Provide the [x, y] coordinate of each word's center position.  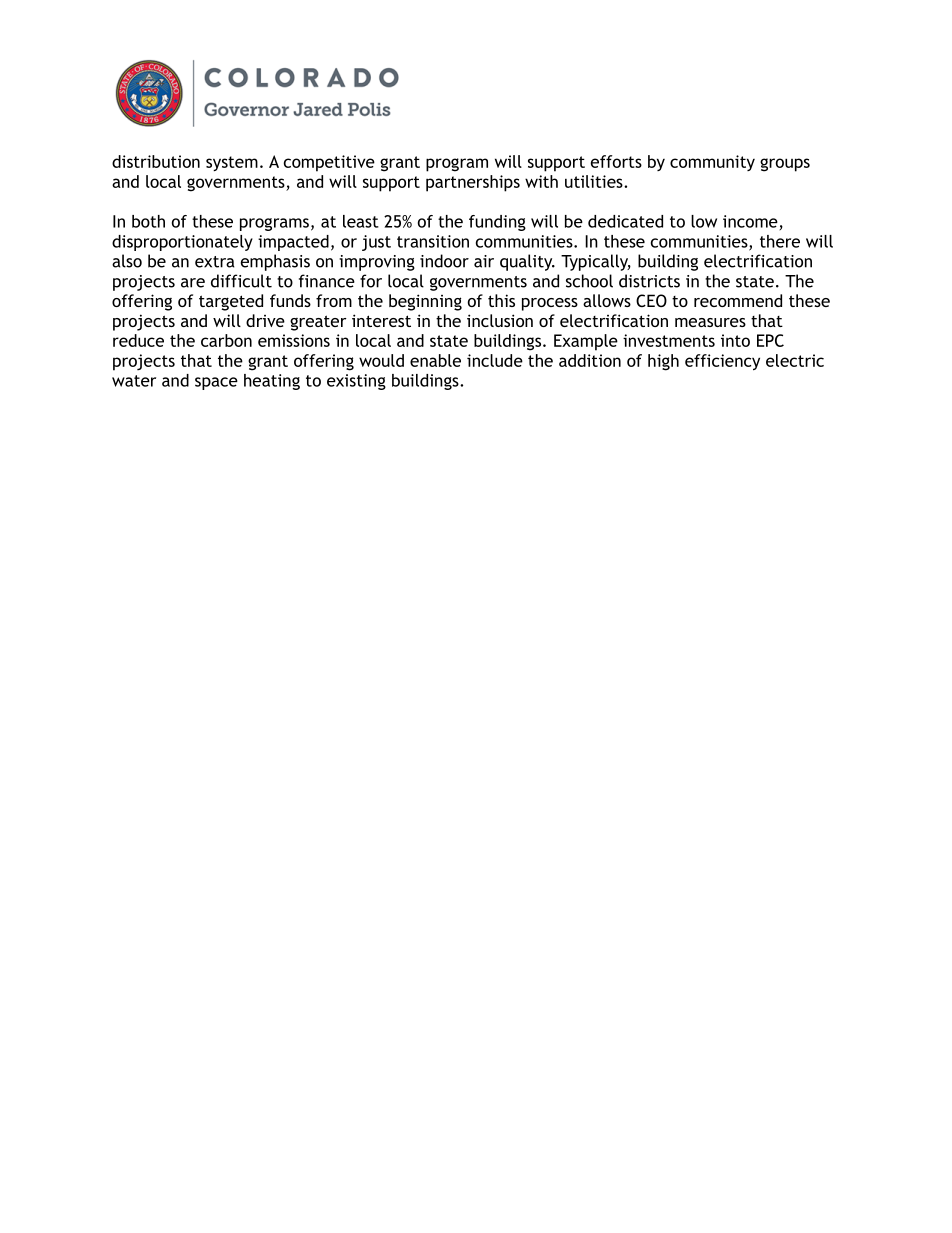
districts [649, 281]
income [750, 221]
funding [497, 223]
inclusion [500, 320]
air [484, 261]
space [216, 383]
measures [710, 322]
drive [265, 320]
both [148, 221]
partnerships [473, 183]
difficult [241, 281]
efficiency [722, 362]
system [232, 163]
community [712, 163]
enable [435, 360]
